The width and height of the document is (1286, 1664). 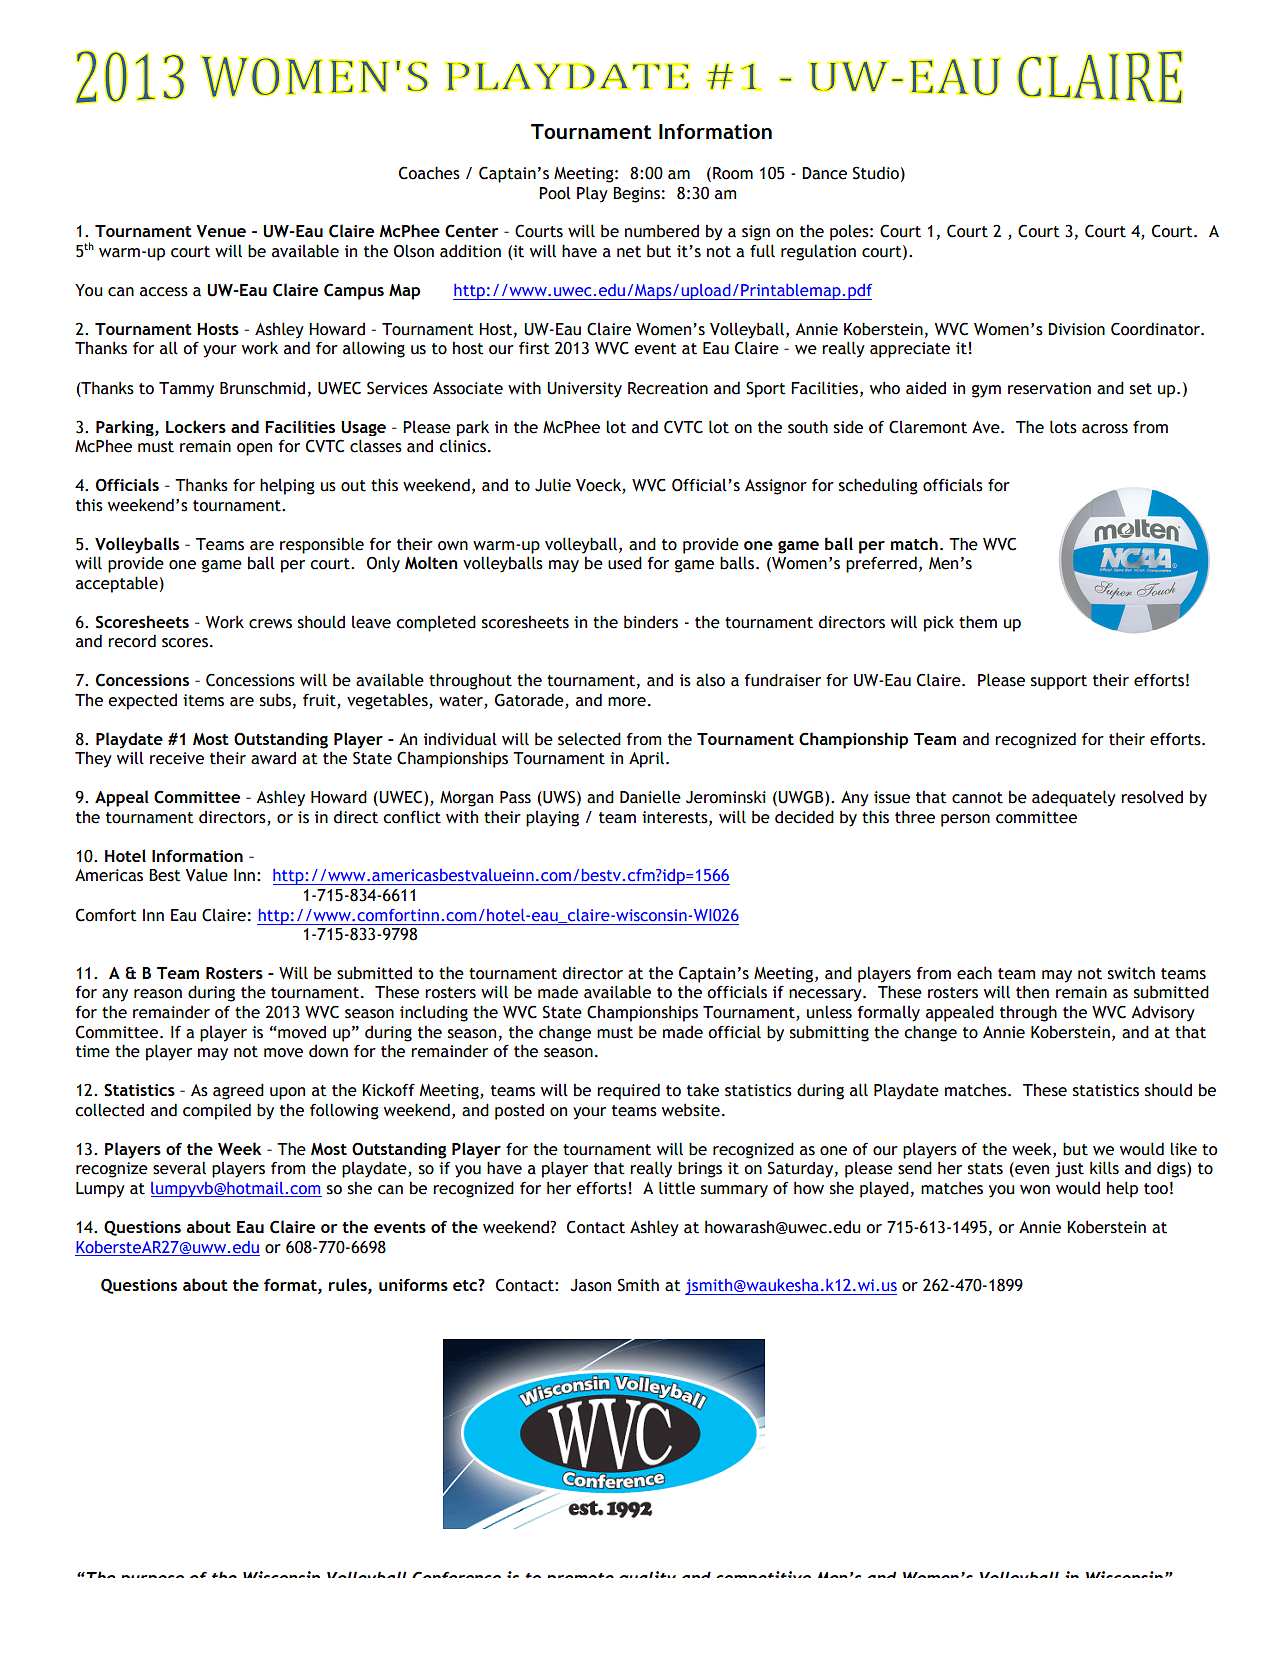 I want to click on Dance, so click(x=824, y=173).
